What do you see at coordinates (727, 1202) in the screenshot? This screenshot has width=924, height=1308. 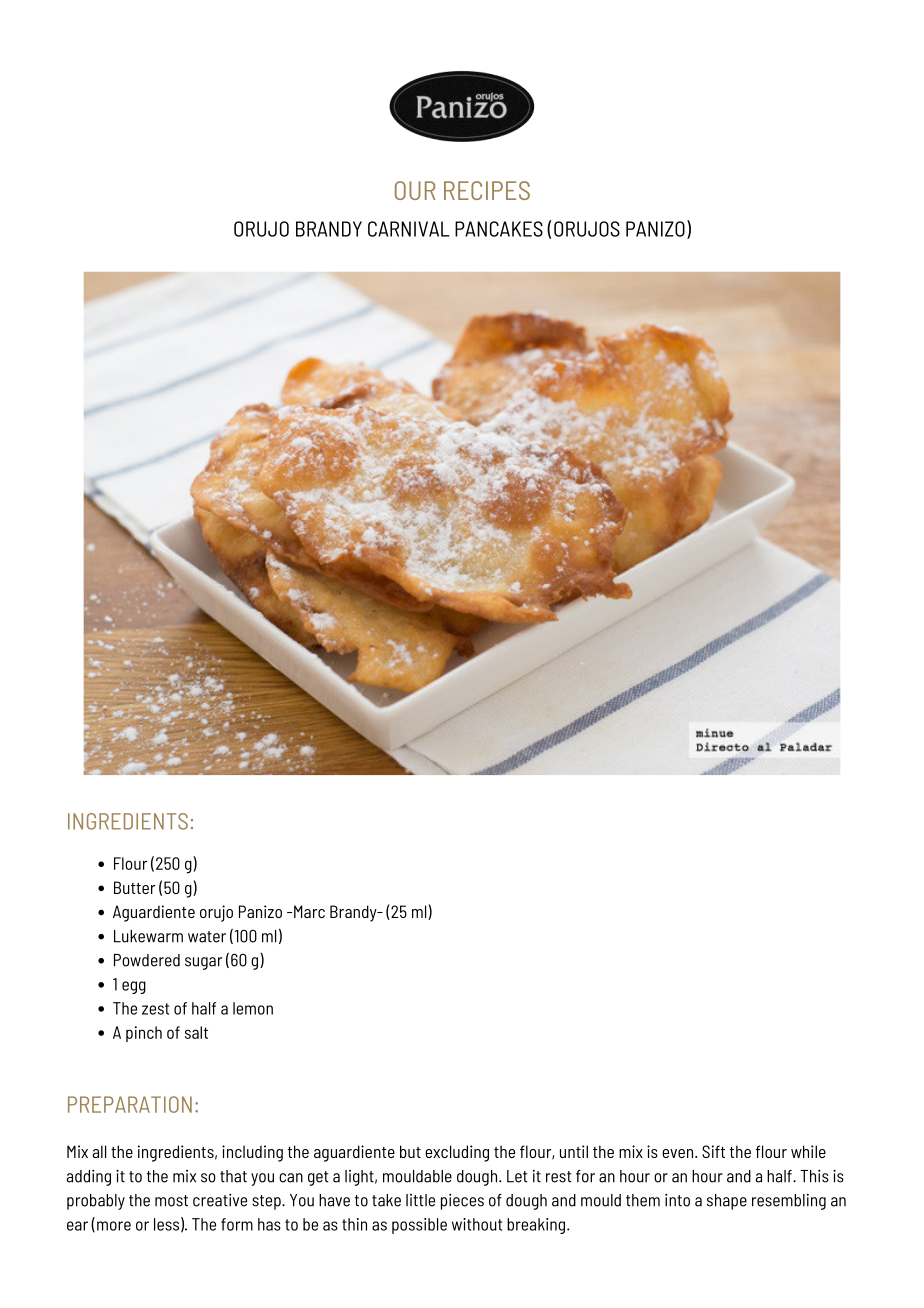 I see `shape` at bounding box center [727, 1202].
